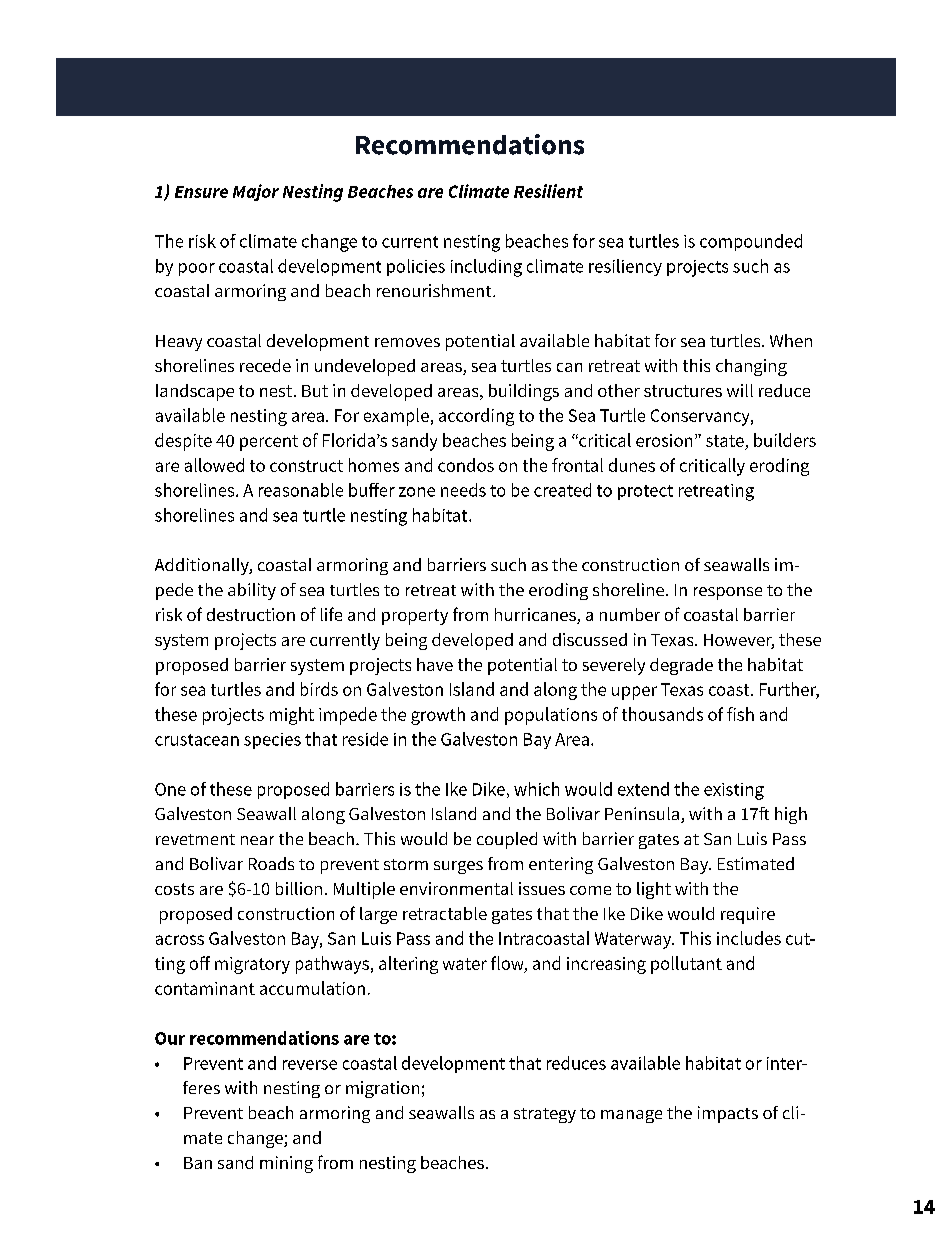 The image size is (952, 1233). I want to click on mining, so click(286, 1164).
